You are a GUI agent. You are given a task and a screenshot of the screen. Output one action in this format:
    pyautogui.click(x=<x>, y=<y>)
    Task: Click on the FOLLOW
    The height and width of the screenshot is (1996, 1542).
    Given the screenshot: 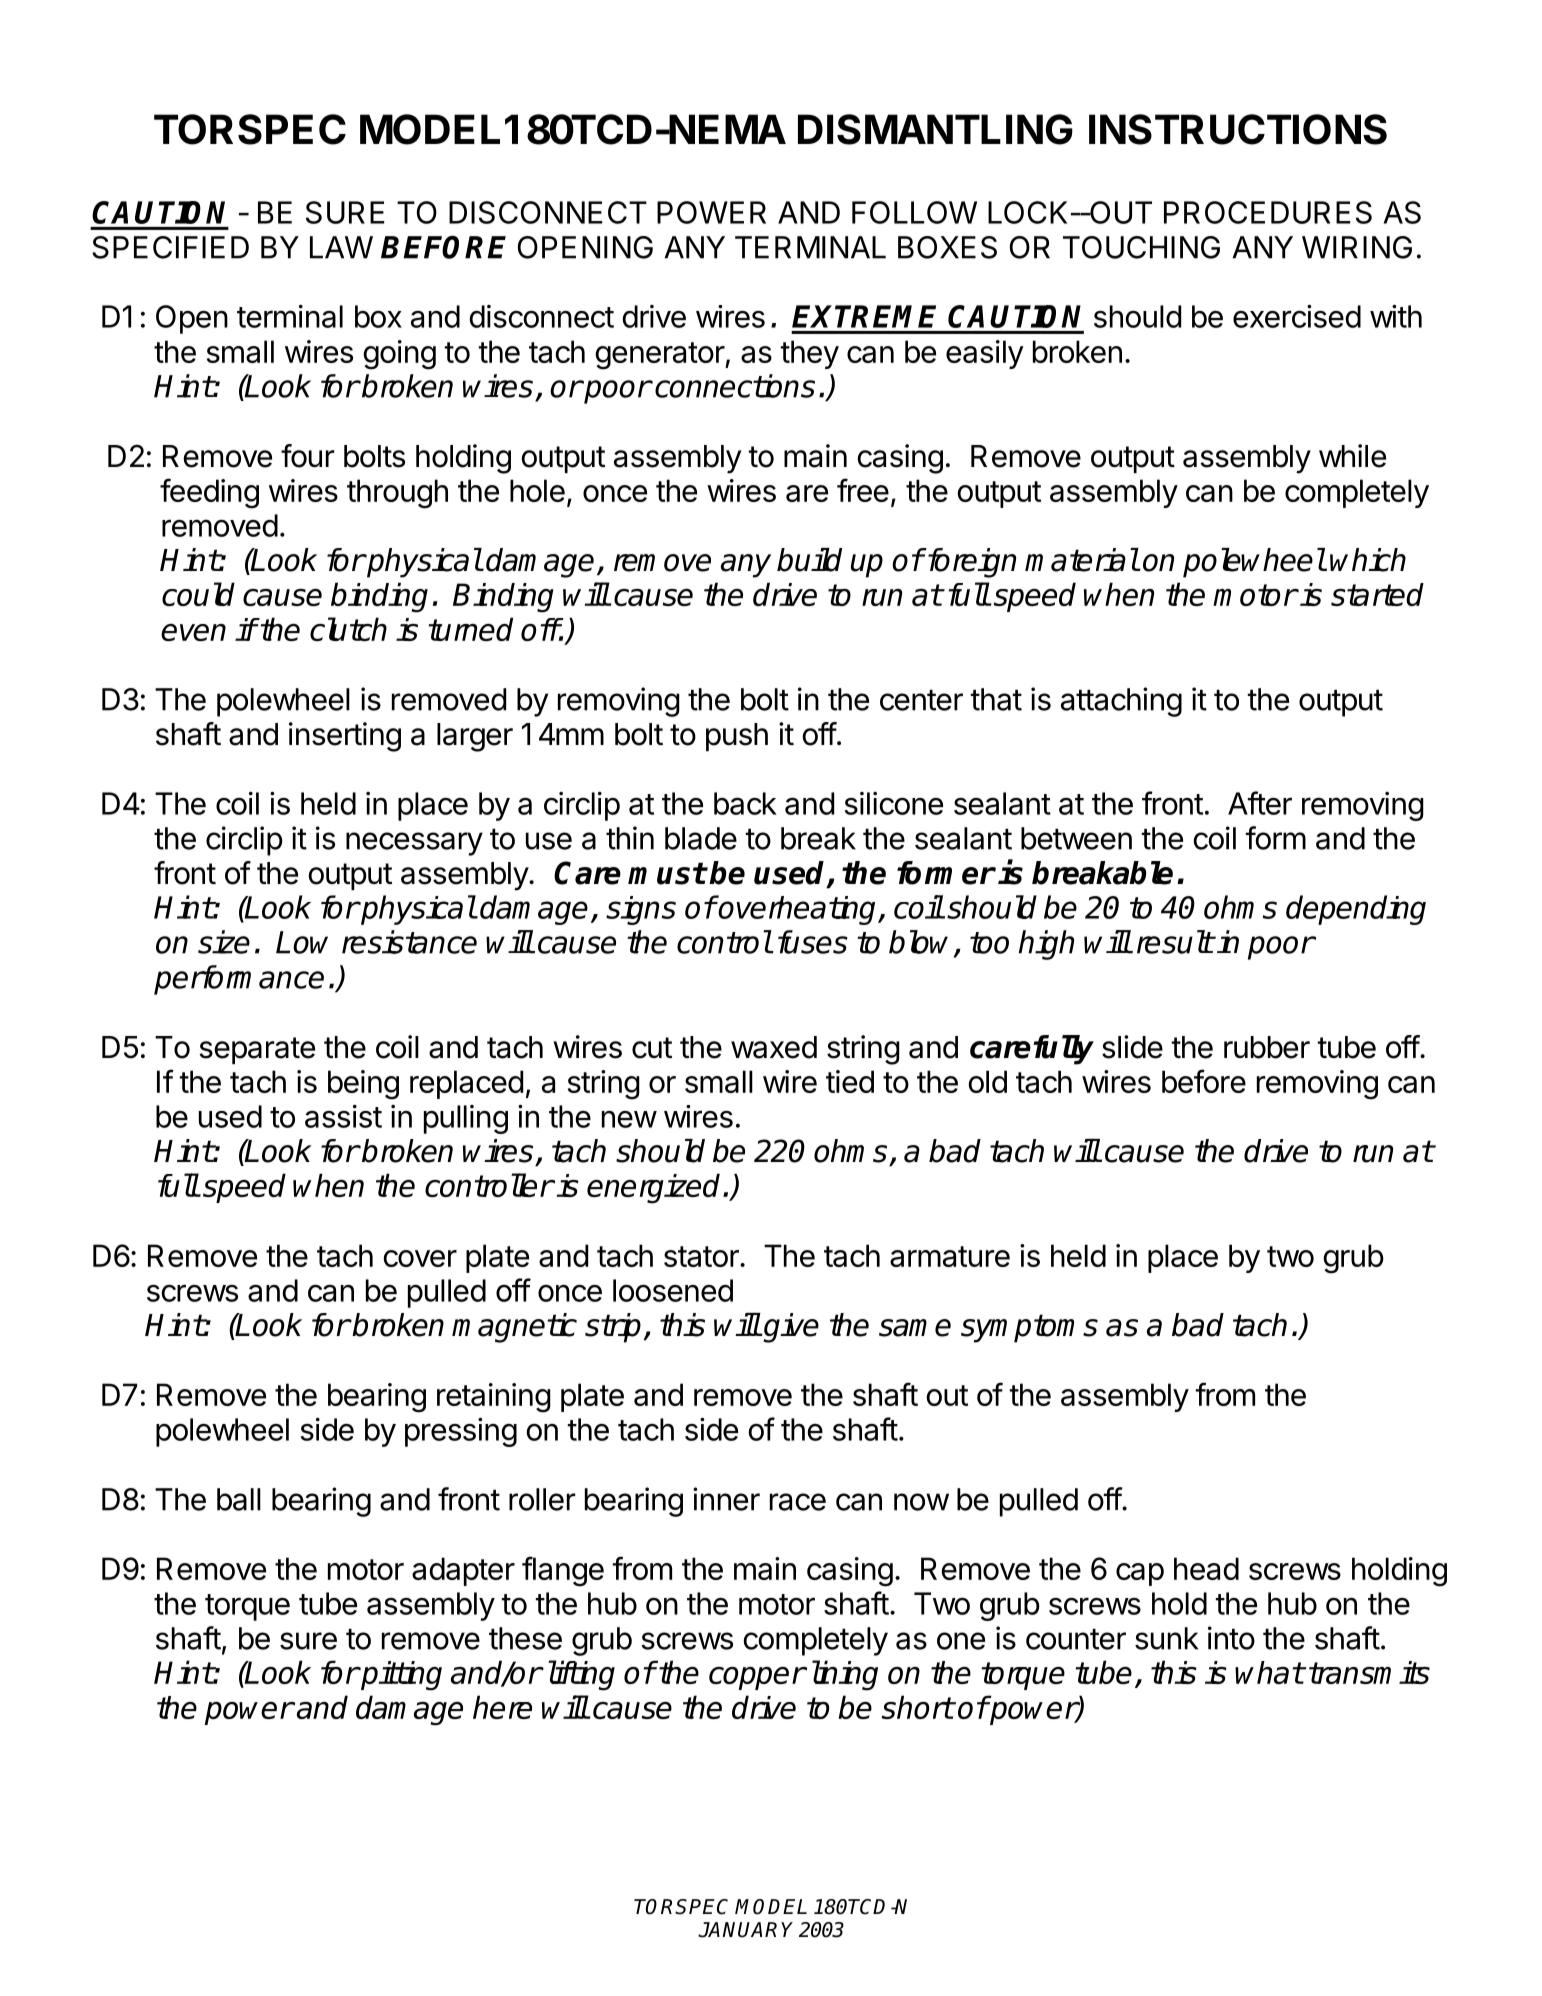 What is the action you would take?
    pyautogui.click(x=914, y=212)
